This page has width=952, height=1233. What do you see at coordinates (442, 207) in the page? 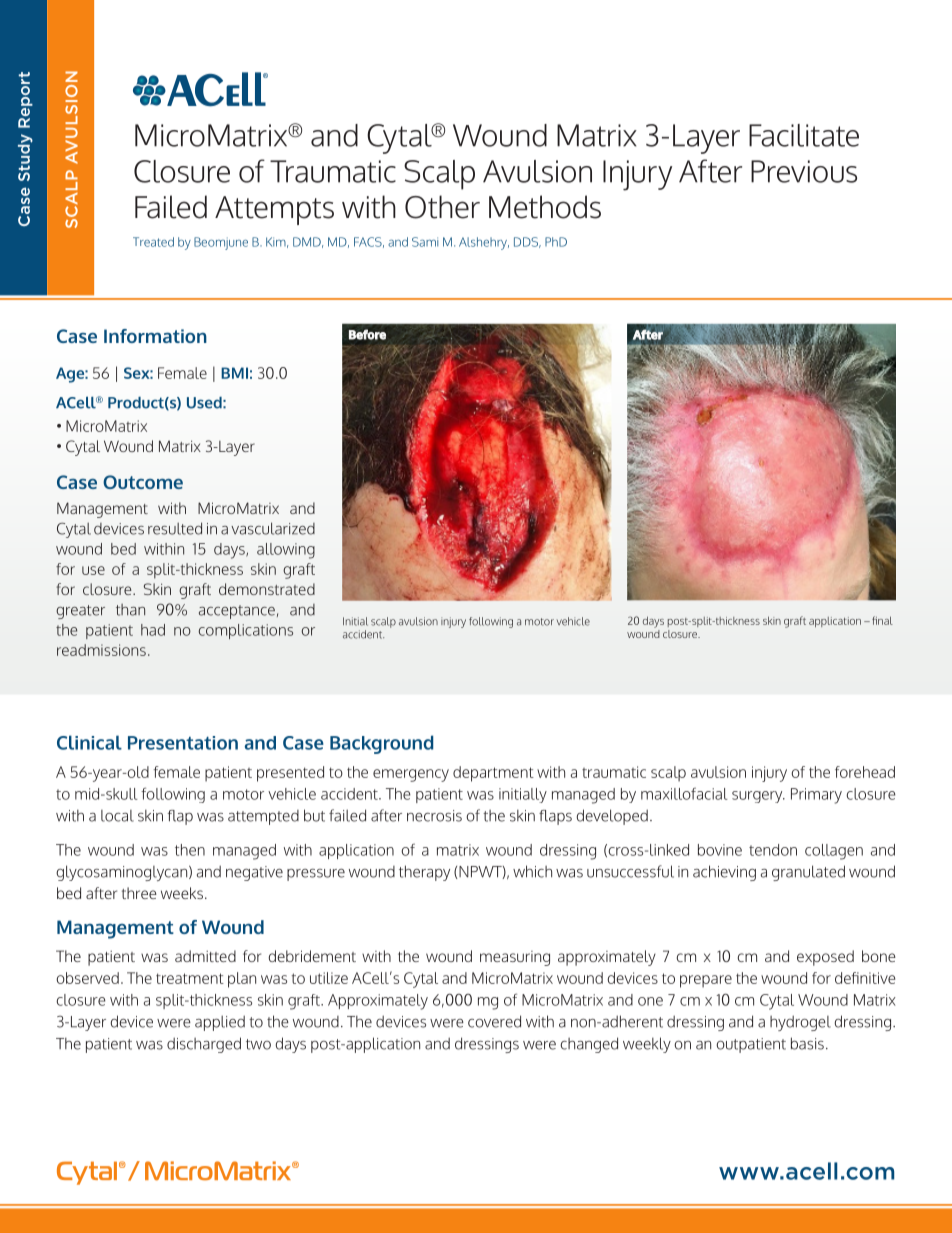
I see `Other` at bounding box center [442, 207].
